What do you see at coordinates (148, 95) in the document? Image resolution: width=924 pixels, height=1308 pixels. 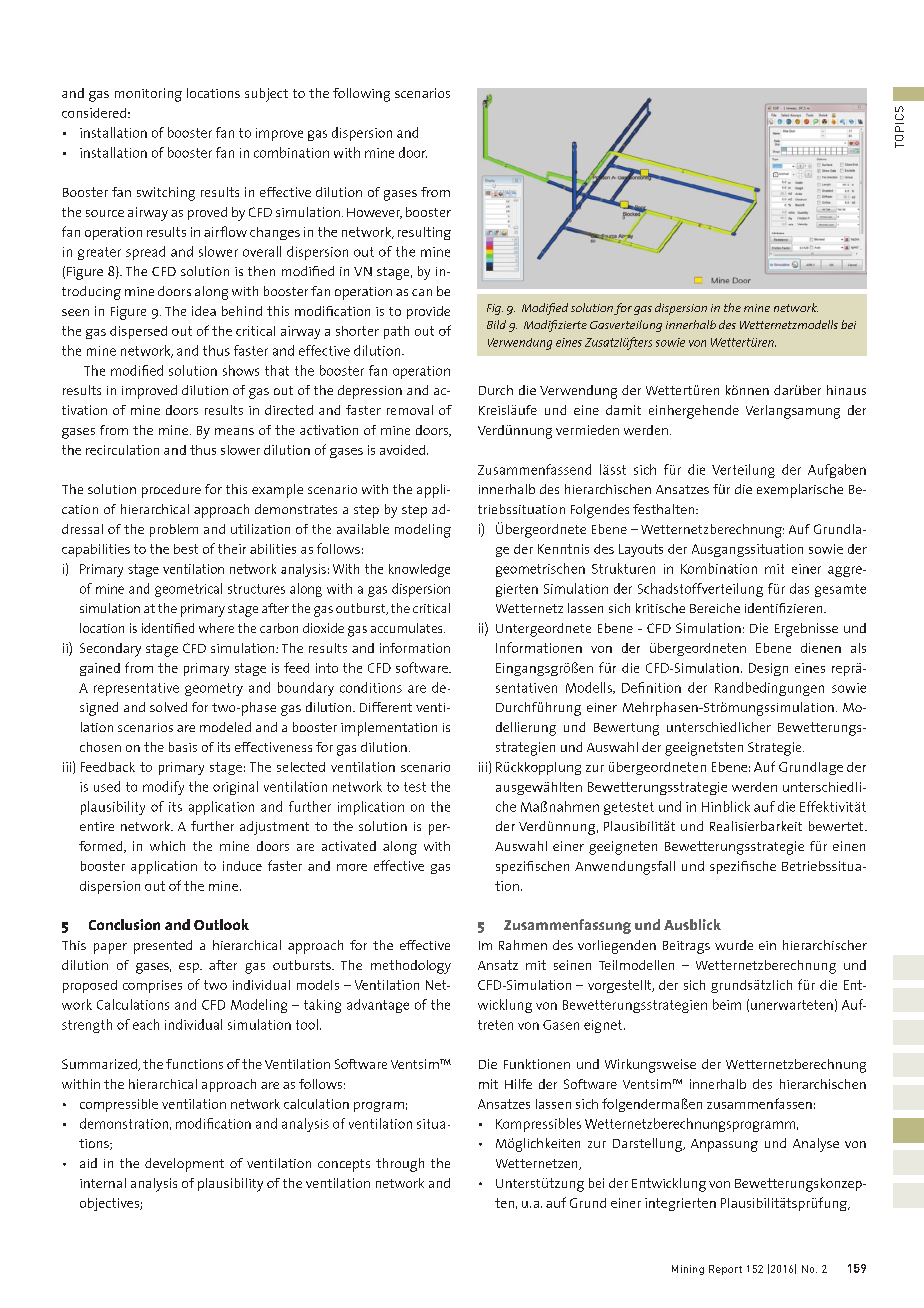 I see `monitoring` at bounding box center [148, 95].
